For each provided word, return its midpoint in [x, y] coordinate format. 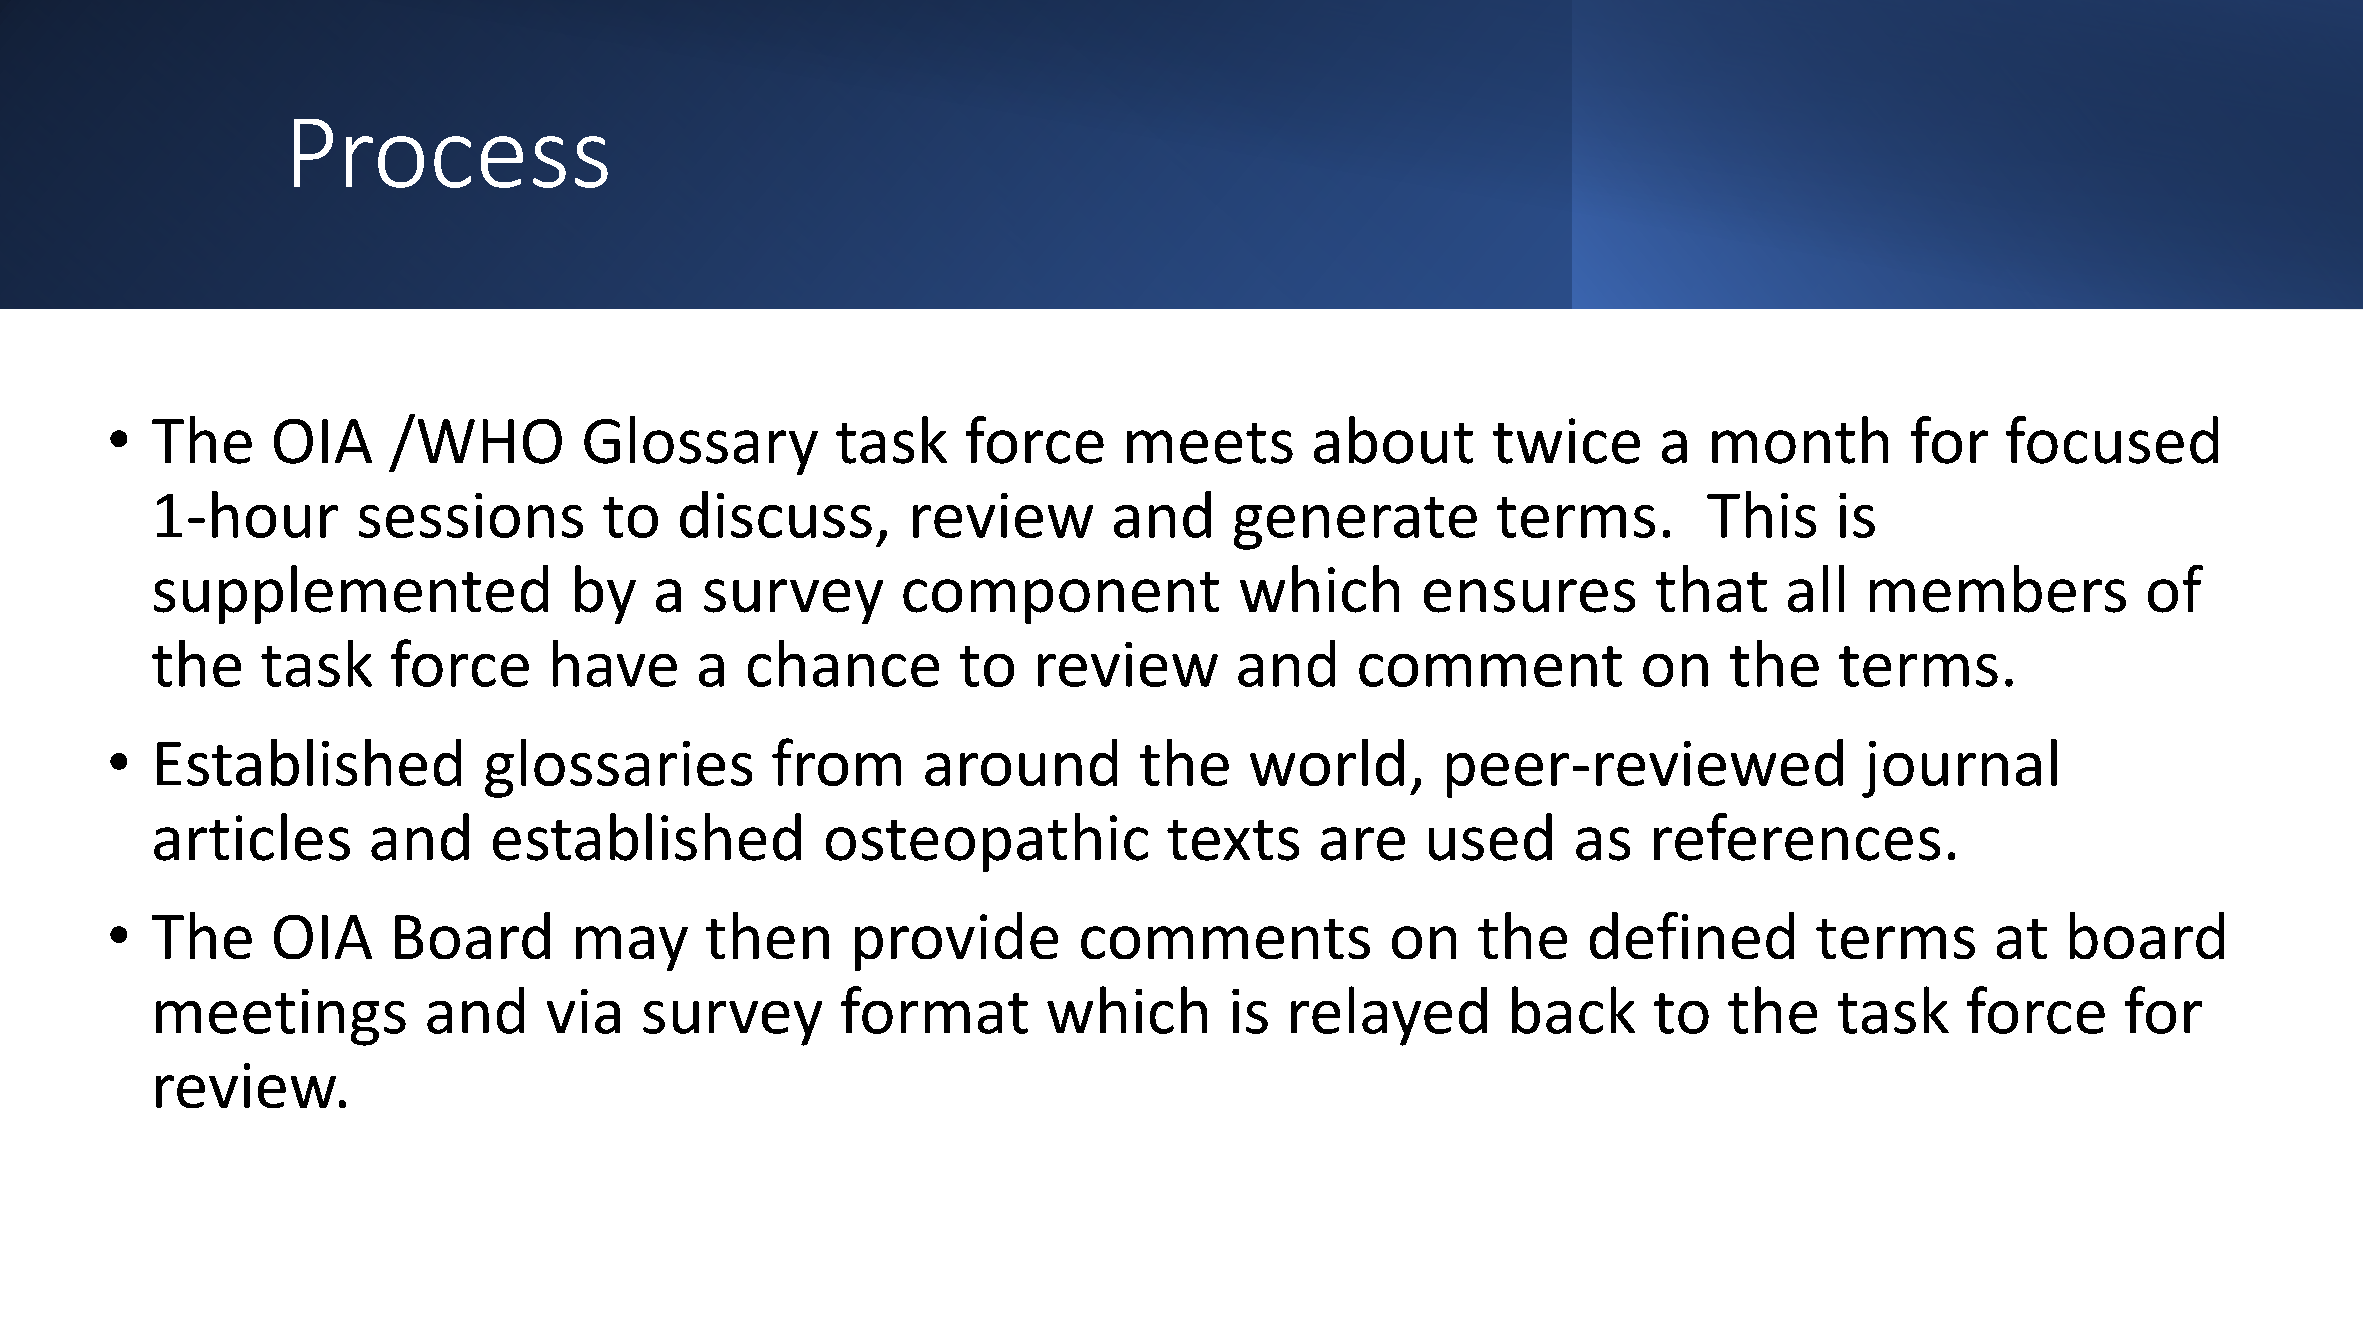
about [1393, 440]
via [583, 1011]
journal [1959, 768]
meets [1210, 443]
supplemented [351, 594]
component [1061, 598]
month [1800, 440]
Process [451, 153]
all [1816, 589]
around [1021, 762]
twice [1566, 441]
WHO [490, 441]
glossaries [618, 768]
